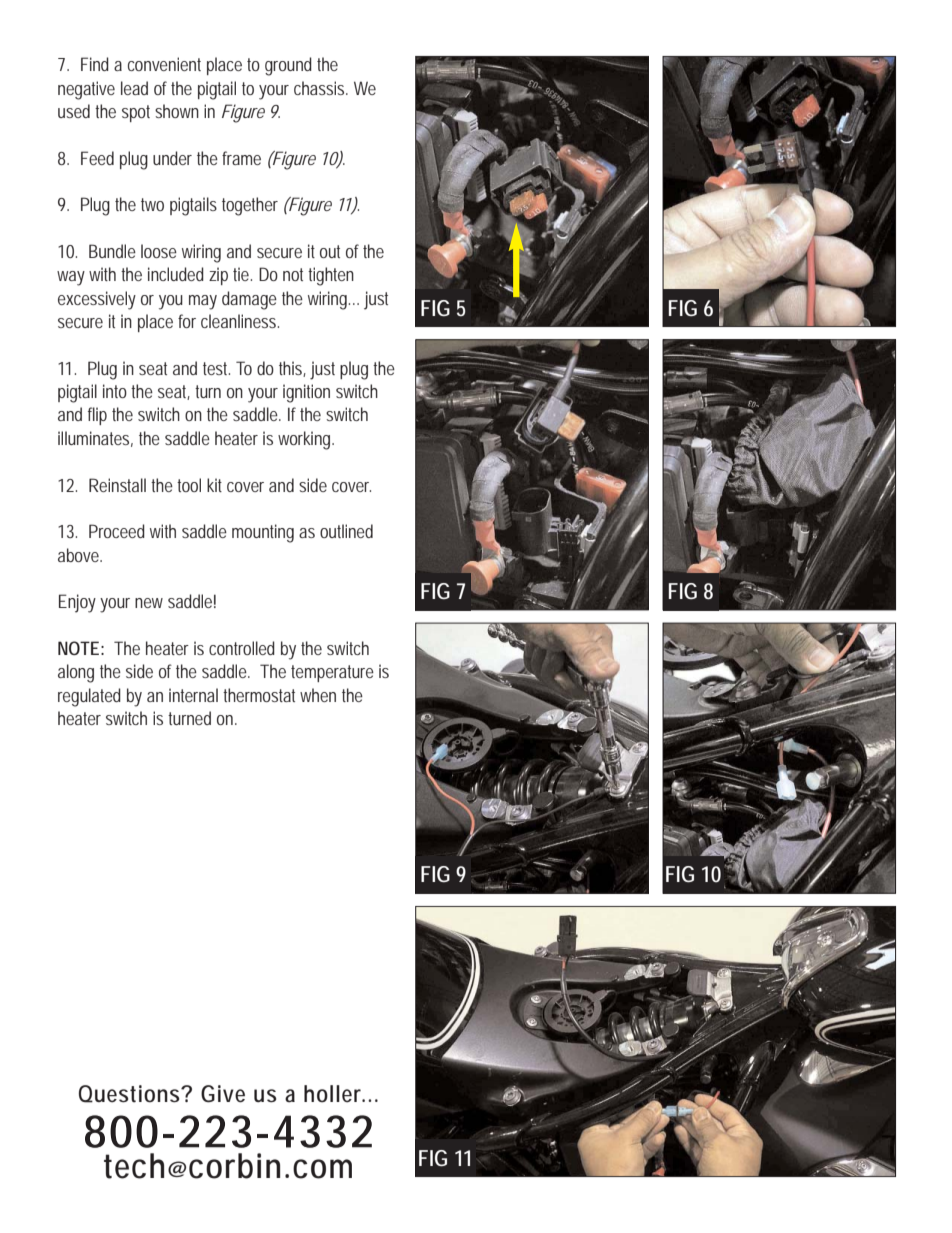 The width and height of the screenshot is (952, 1233). What do you see at coordinates (86, 90) in the screenshot?
I see `negative` at bounding box center [86, 90].
